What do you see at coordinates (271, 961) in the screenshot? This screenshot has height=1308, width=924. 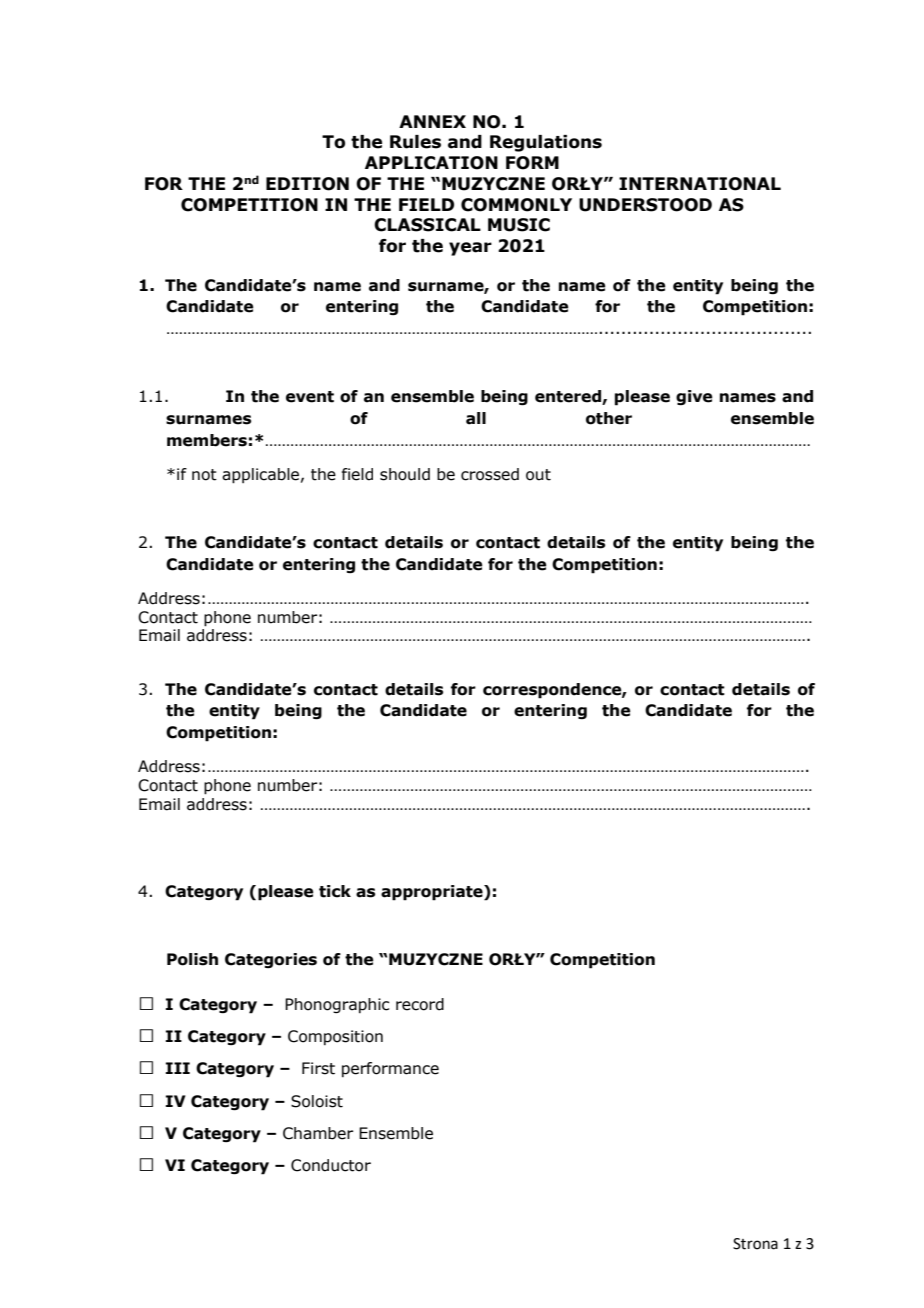 I see `Categories` at bounding box center [271, 961].
